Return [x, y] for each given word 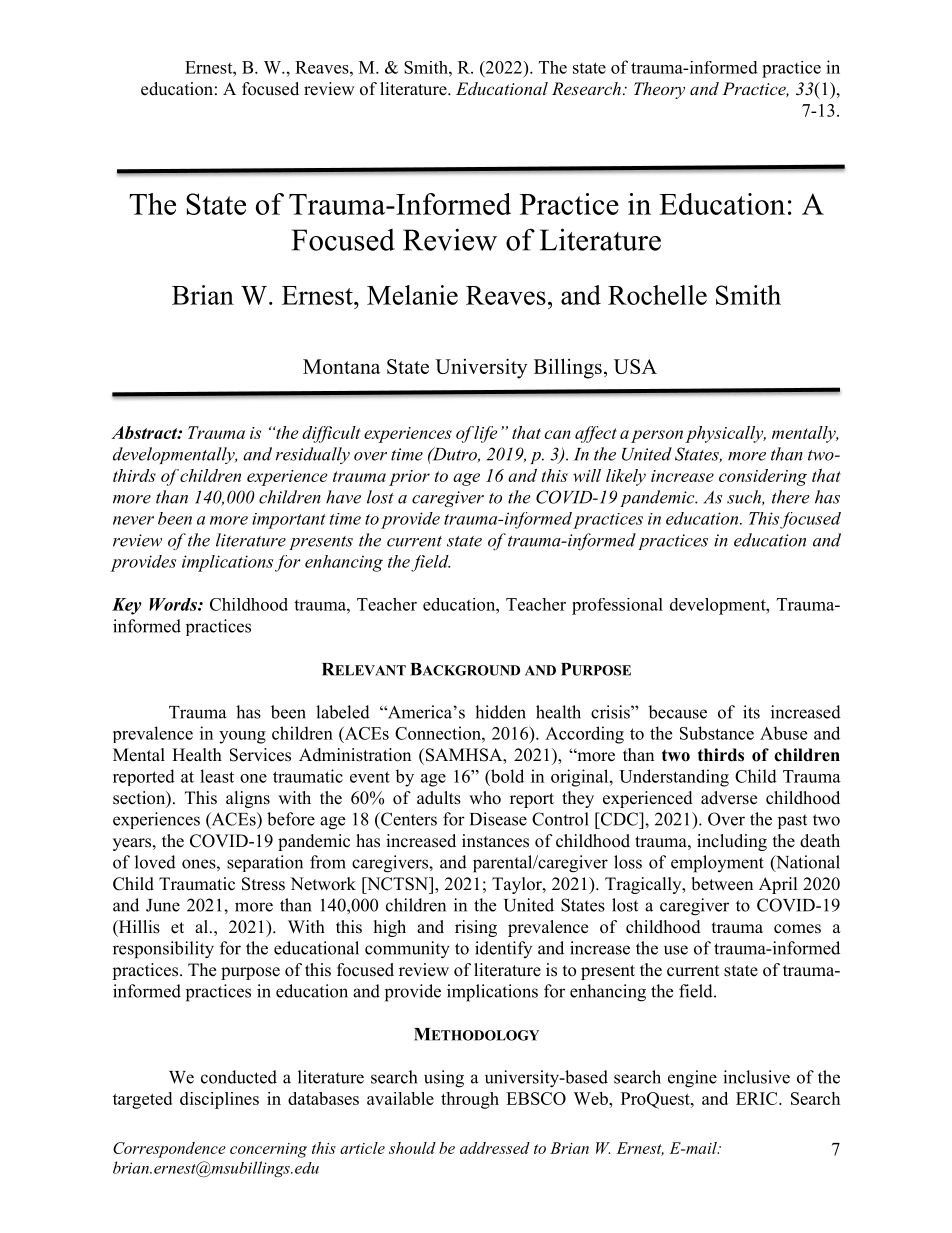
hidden [500, 712]
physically [726, 434]
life [485, 434]
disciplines [219, 1100]
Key [127, 606]
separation [265, 863]
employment [717, 864]
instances [495, 841]
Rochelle [657, 295]
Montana [341, 366]
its [751, 712]
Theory [659, 90]
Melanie [412, 295]
